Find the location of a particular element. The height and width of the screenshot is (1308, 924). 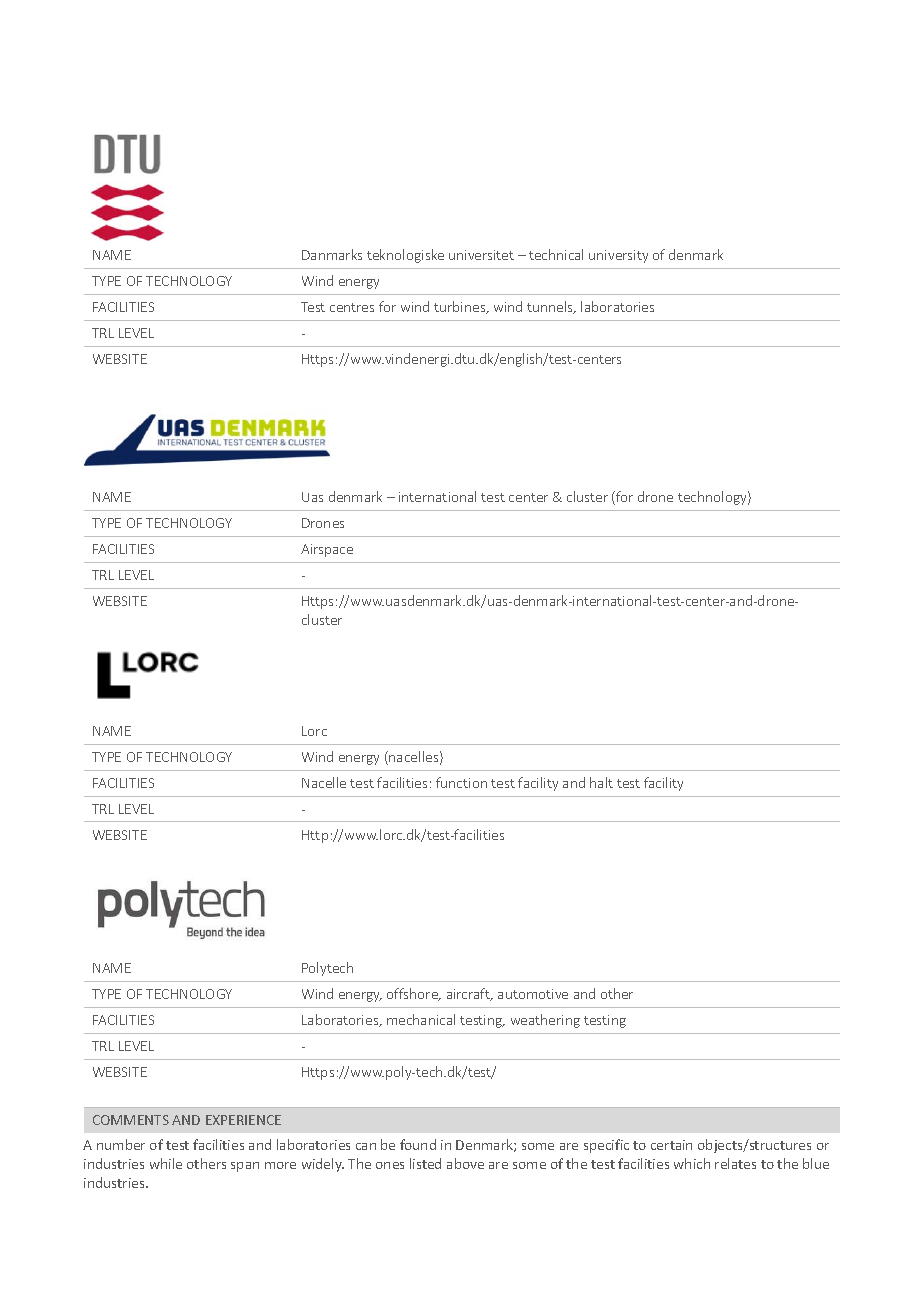

university is located at coordinates (618, 256).
